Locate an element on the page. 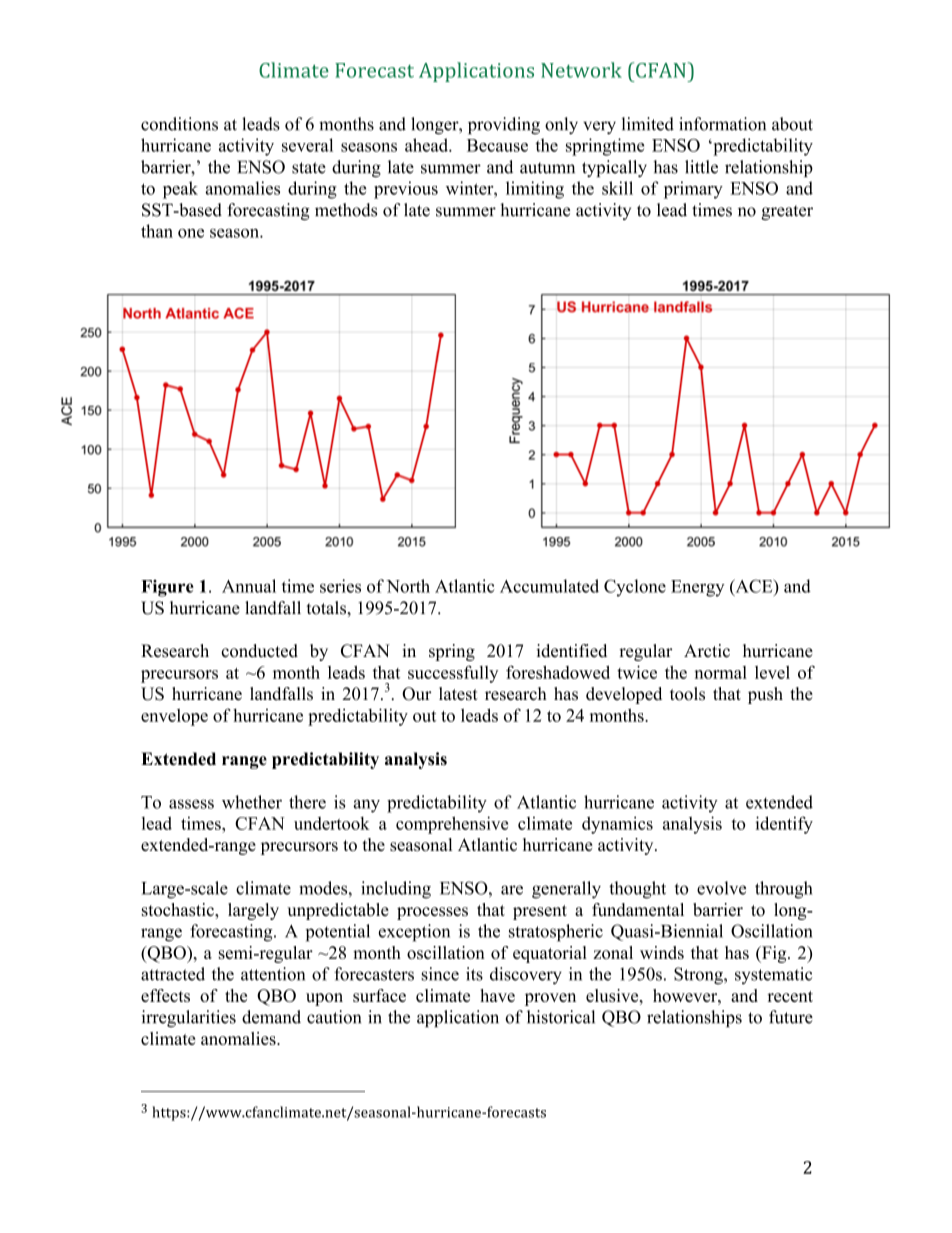  conditions is located at coordinates (179, 124).
